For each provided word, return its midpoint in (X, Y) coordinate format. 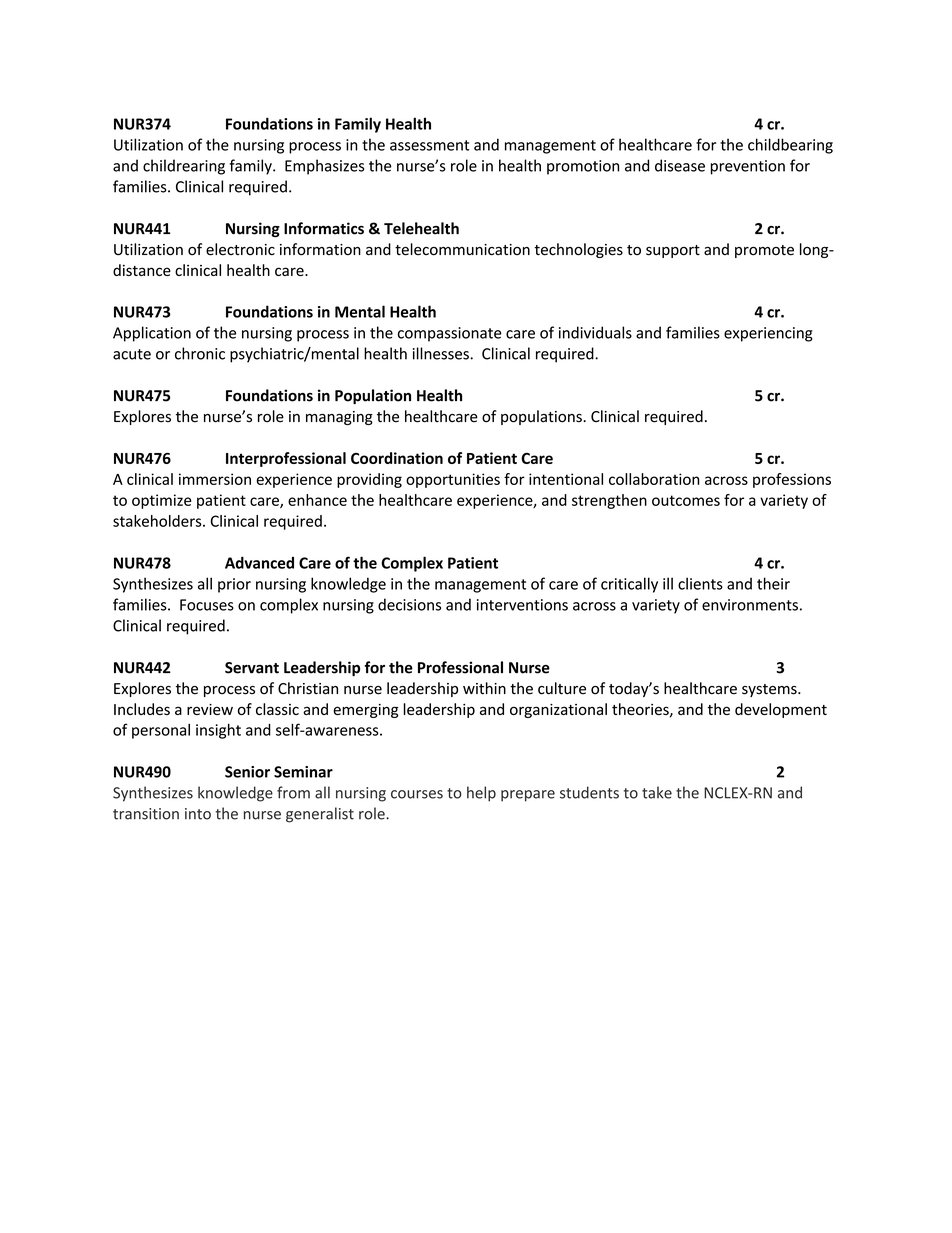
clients (700, 583)
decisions (409, 604)
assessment (429, 145)
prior (234, 585)
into (198, 814)
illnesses (442, 353)
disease (680, 165)
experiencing (768, 334)
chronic (200, 353)
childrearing (184, 167)
